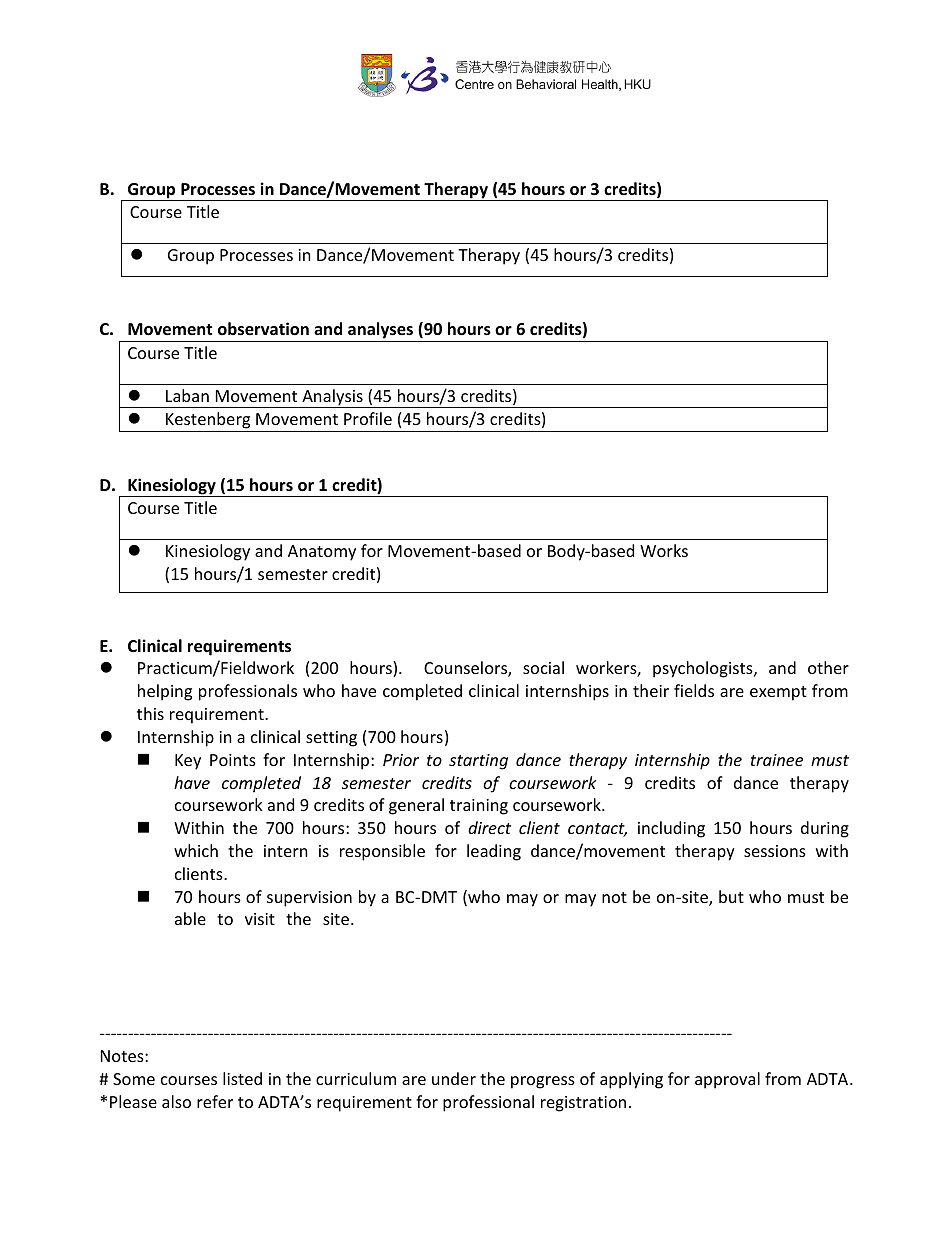  What do you see at coordinates (381, 332) in the screenshot?
I see `analyses` at bounding box center [381, 332].
